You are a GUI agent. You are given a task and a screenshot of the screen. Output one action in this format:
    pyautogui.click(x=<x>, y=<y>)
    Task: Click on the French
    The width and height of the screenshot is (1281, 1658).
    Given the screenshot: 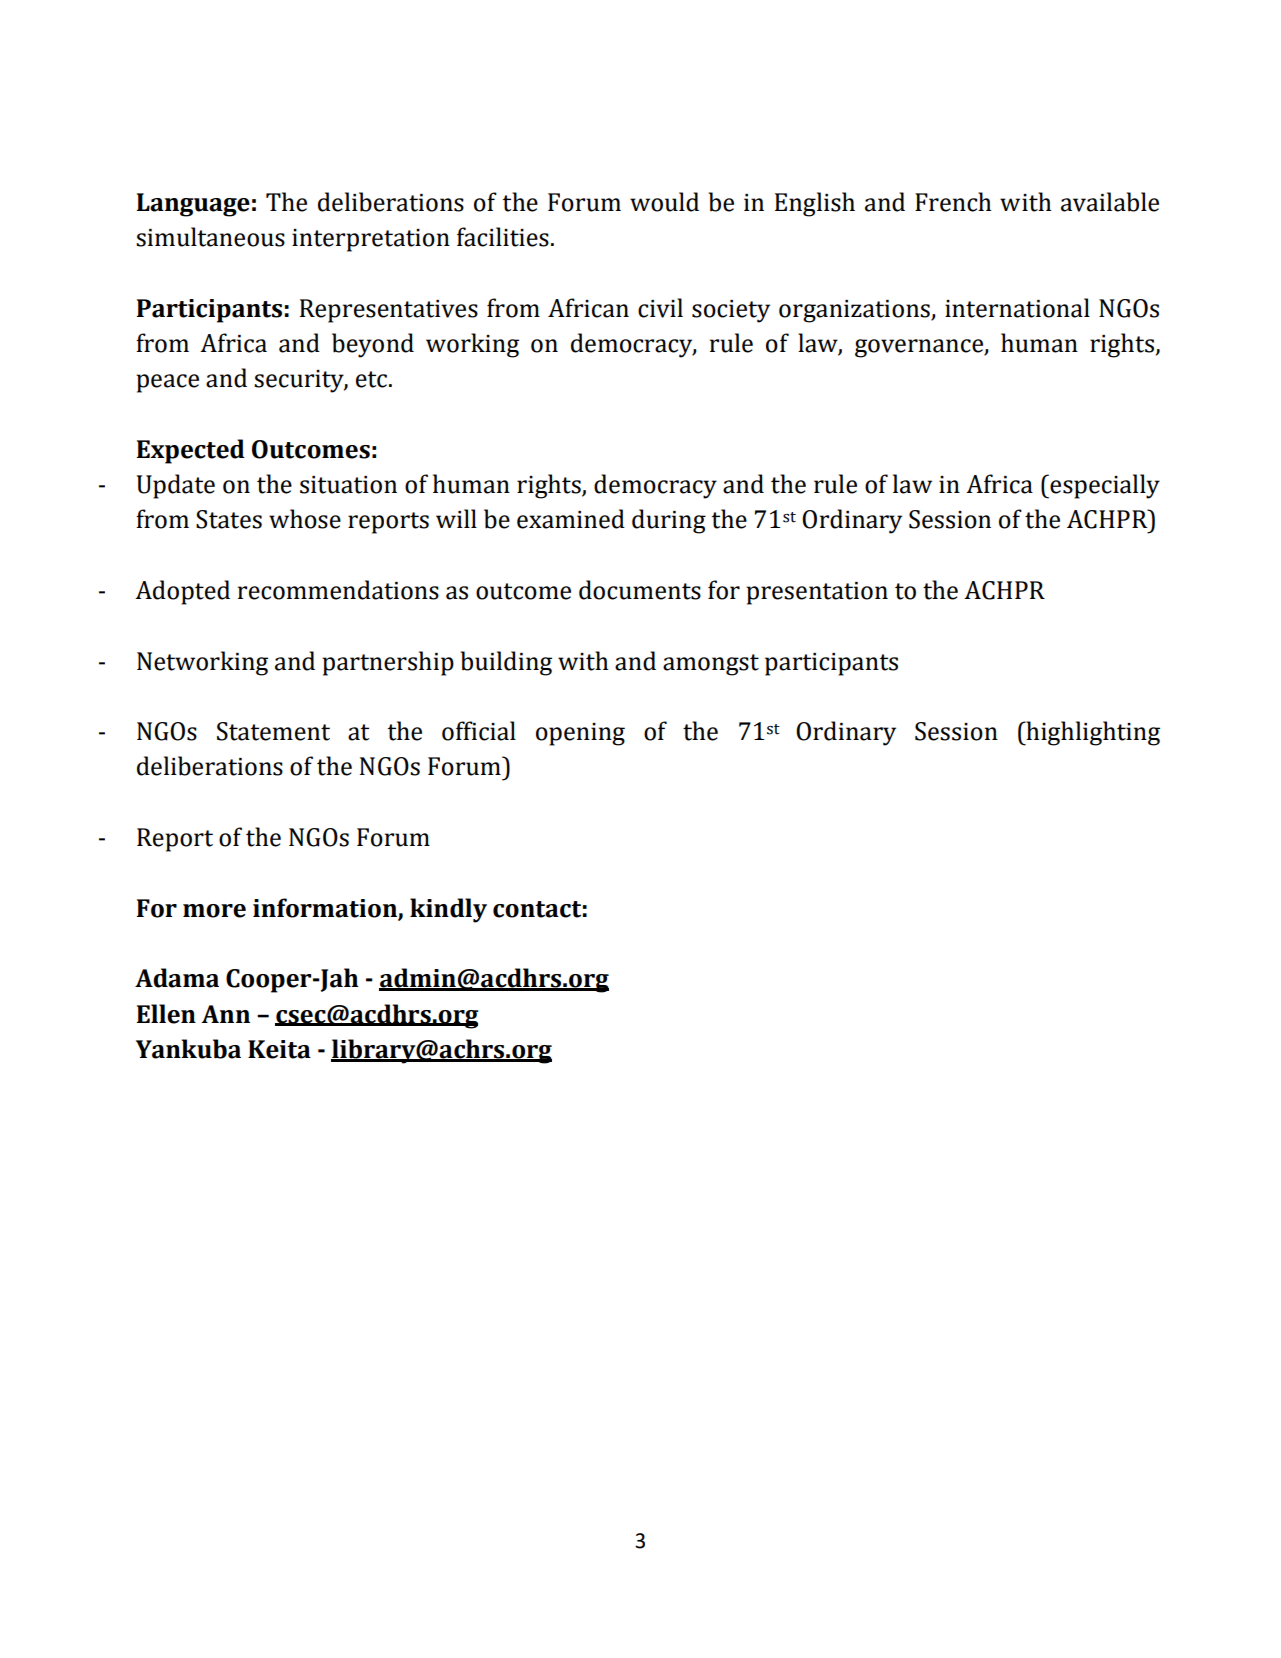 What is the action you would take?
    pyautogui.click(x=953, y=202)
